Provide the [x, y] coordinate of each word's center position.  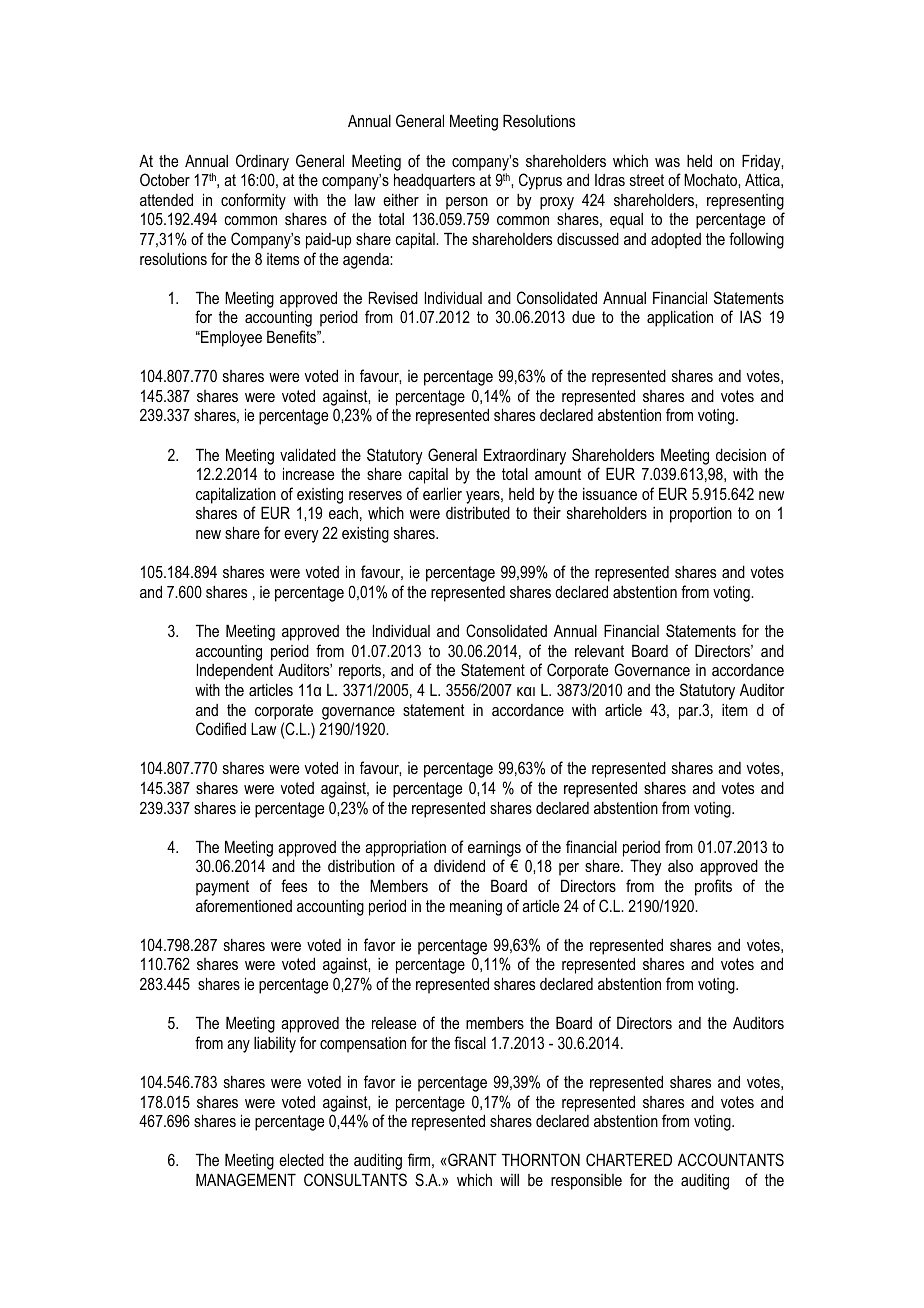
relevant [599, 651]
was [667, 162]
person [467, 203]
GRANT [472, 1159]
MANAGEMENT [246, 1179]
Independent [235, 671]
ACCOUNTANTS [731, 1160]
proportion [701, 515]
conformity [253, 201]
